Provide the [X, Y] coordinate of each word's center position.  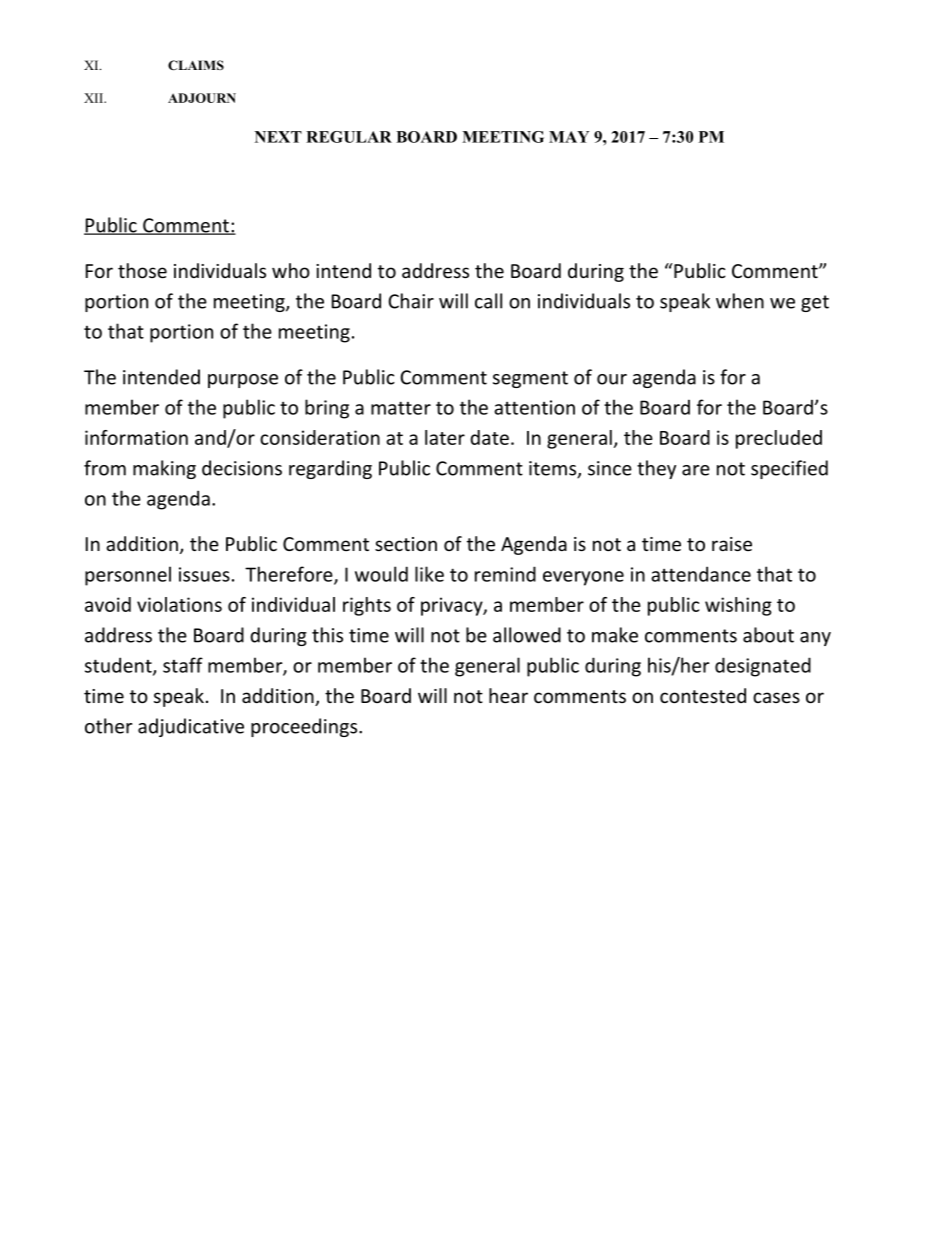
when [740, 301]
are [696, 470]
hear [508, 695]
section [406, 544]
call [488, 301]
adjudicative [191, 727]
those [142, 270]
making [164, 469]
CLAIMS [196, 65]
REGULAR [349, 137]
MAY [569, 137]
